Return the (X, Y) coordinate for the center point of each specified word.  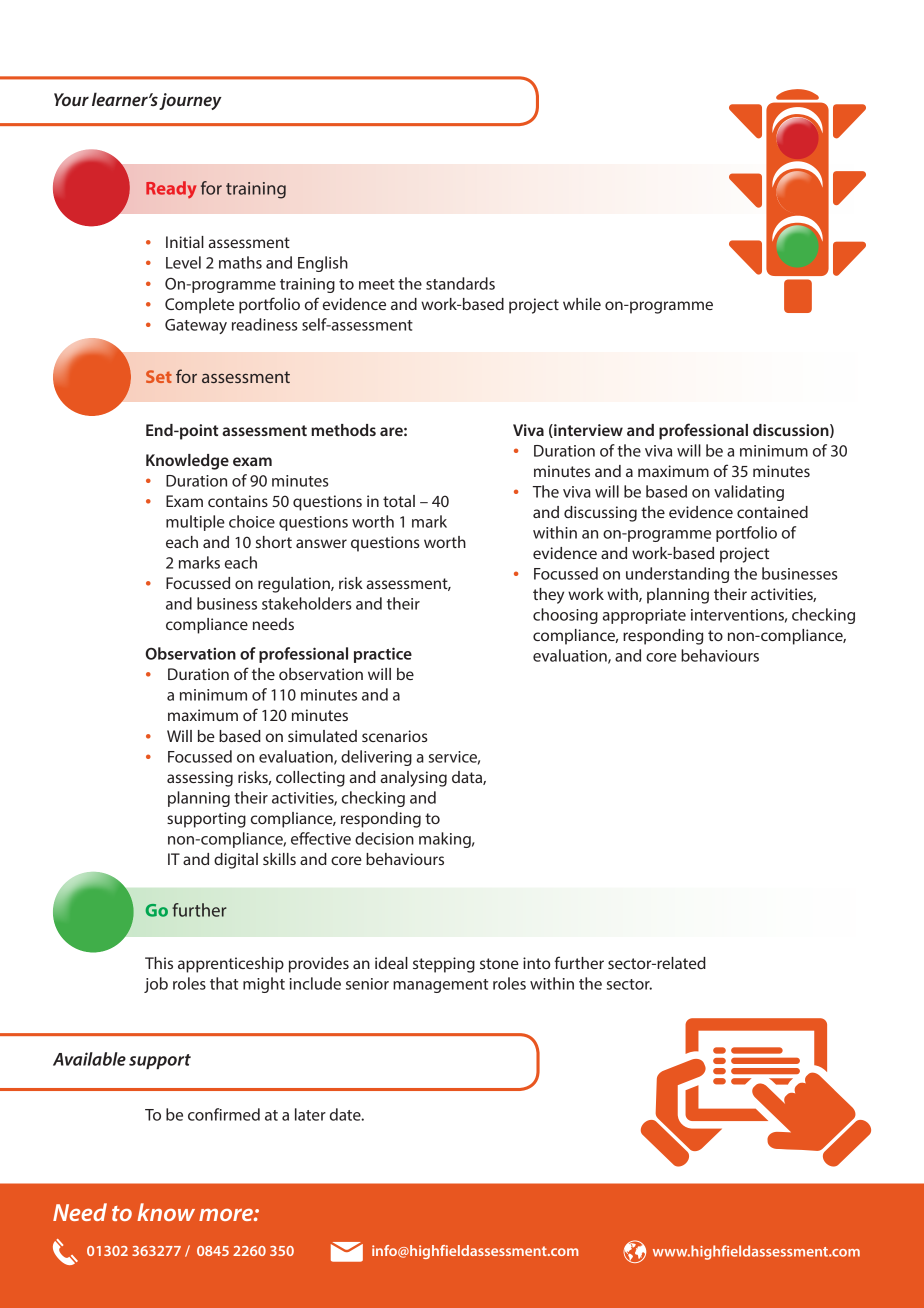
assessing (200, 779)
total (399, 501)
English (323, 264)
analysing (413, 779)
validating (749, 493)
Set (159, 376)
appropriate (644, 616)
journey (190, 101)
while (582, 304)
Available (89, 1059)
